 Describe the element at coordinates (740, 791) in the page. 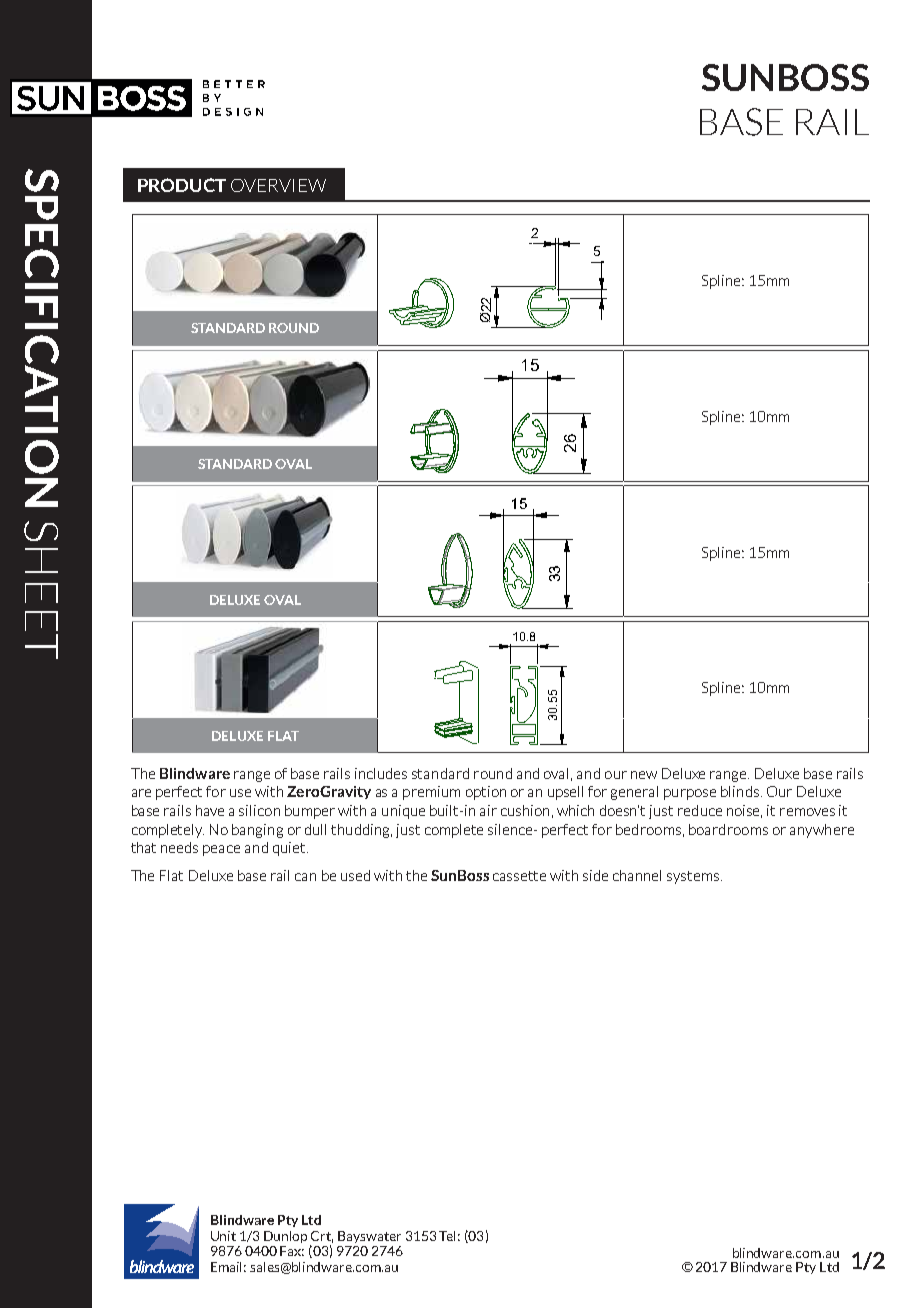

I see `blinds` at that location.
